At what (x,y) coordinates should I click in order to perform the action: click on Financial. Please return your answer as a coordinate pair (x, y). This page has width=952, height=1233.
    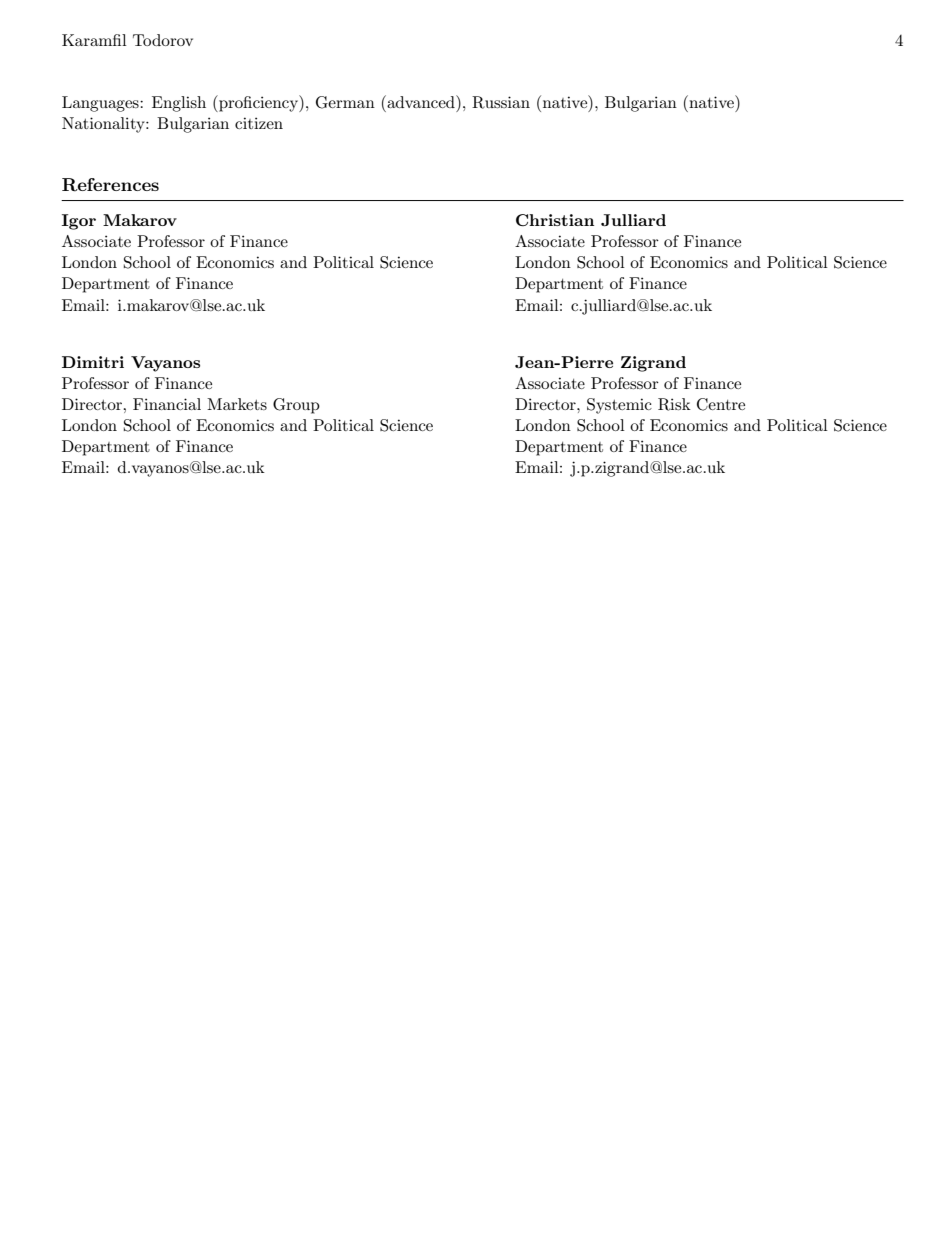
    Looking at the image, I should click on (167, 404).
